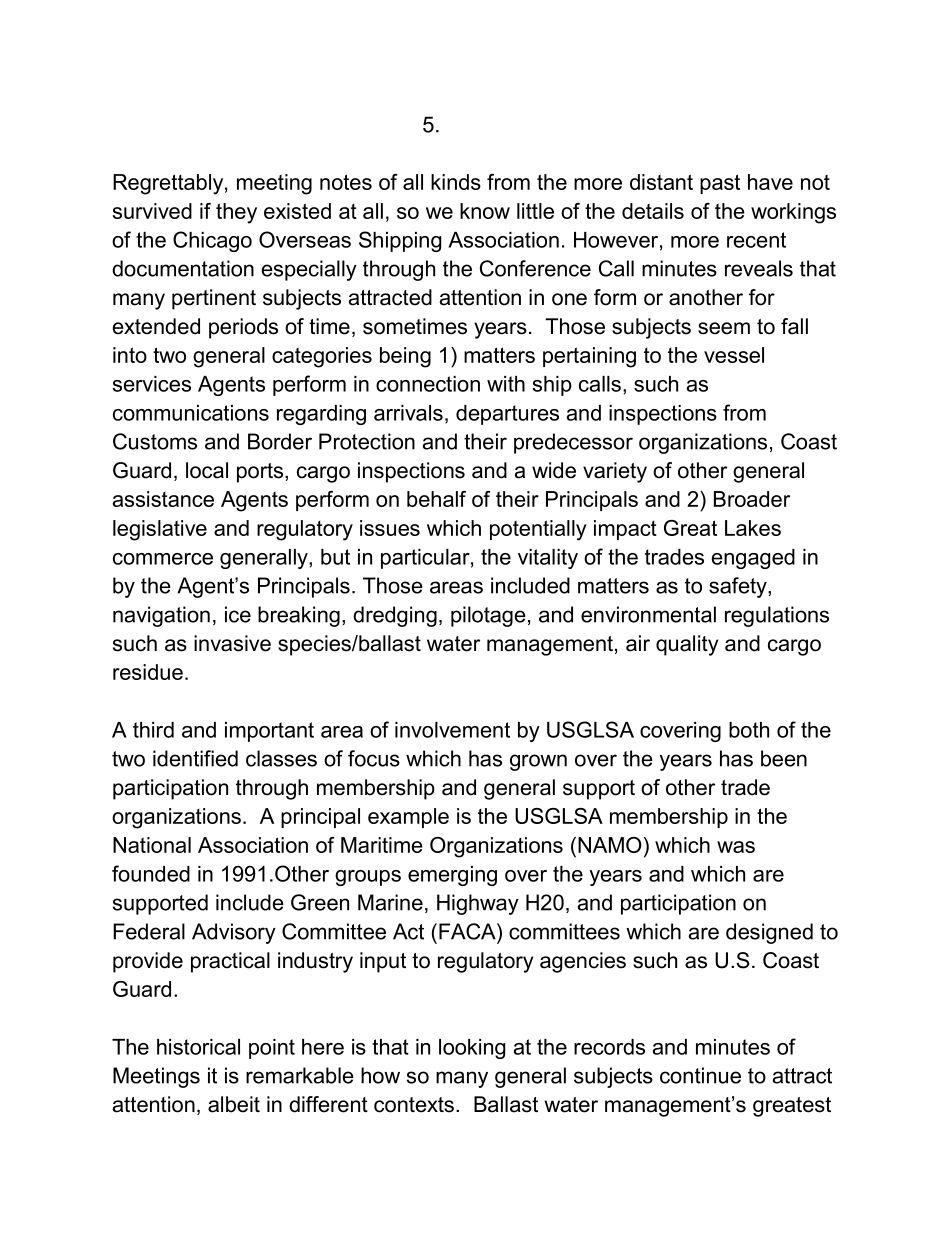 The width and height of the screenshot is (952, 1233). Describe the element at coordinates (232, 643) in the screenshot. I see `invasive` at that location.
